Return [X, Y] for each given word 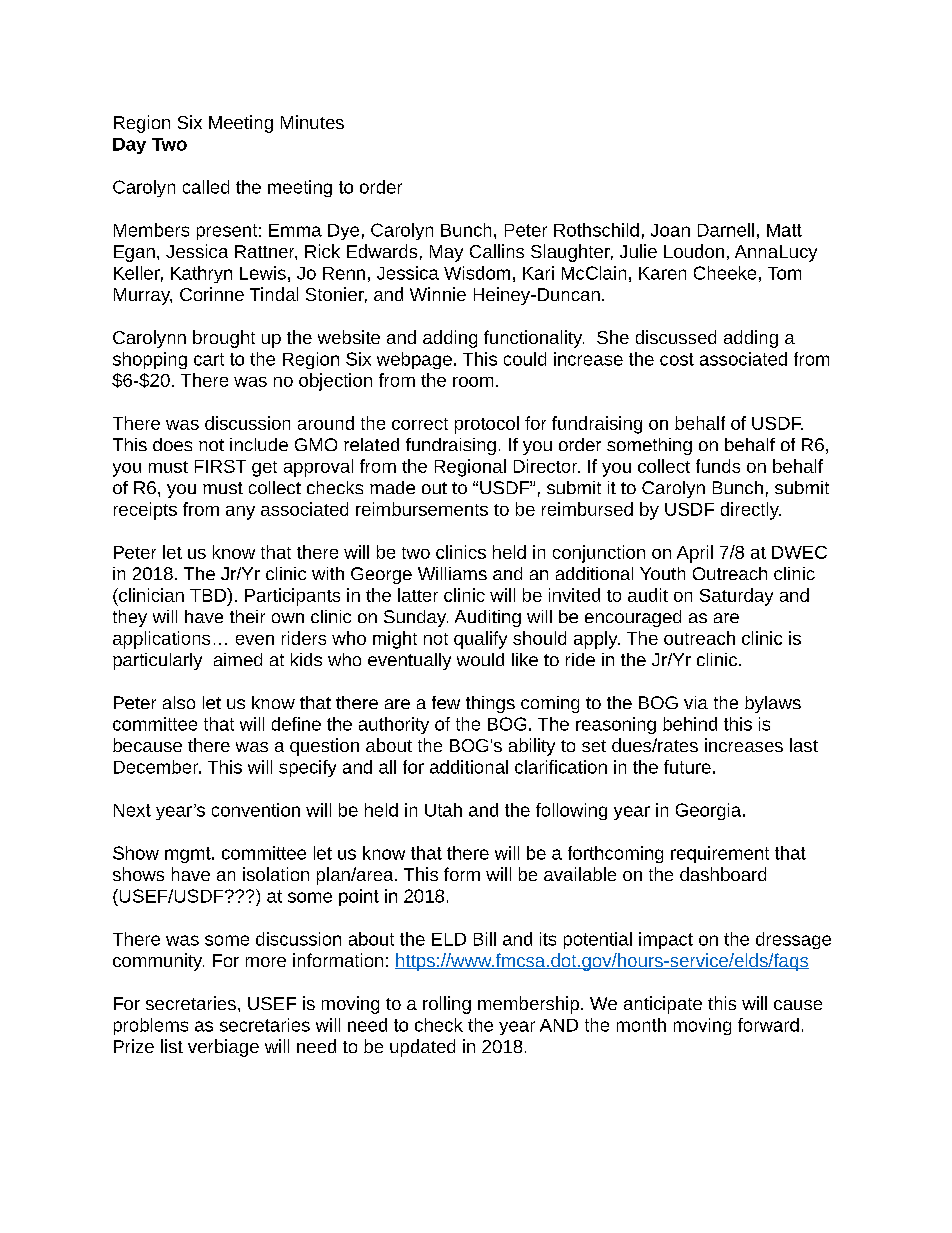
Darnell [726, 230]
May [446, 253]
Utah [443, 810]
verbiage [223, 1048]
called [206, 187]
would [480, 659]
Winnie [438, 294]
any [240, 513]
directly [751, 511]
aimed [238, 659]
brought [224, 339]
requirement [720, 854]
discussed [676, 337]
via [696, 702]
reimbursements [422, 509]
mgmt [189, 855]
